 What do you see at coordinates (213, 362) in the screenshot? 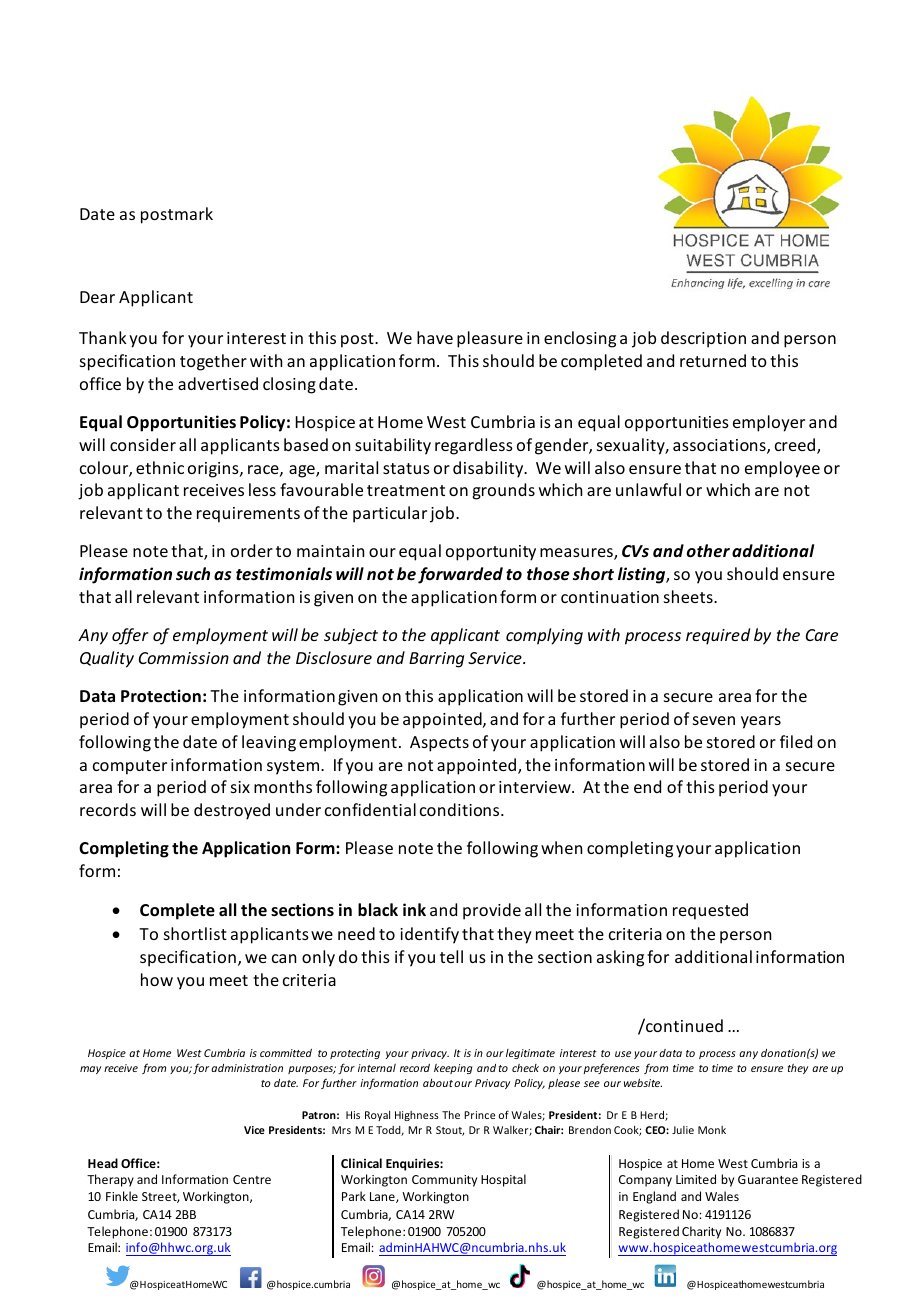
I see `together` at bounding box center [213, 362].
